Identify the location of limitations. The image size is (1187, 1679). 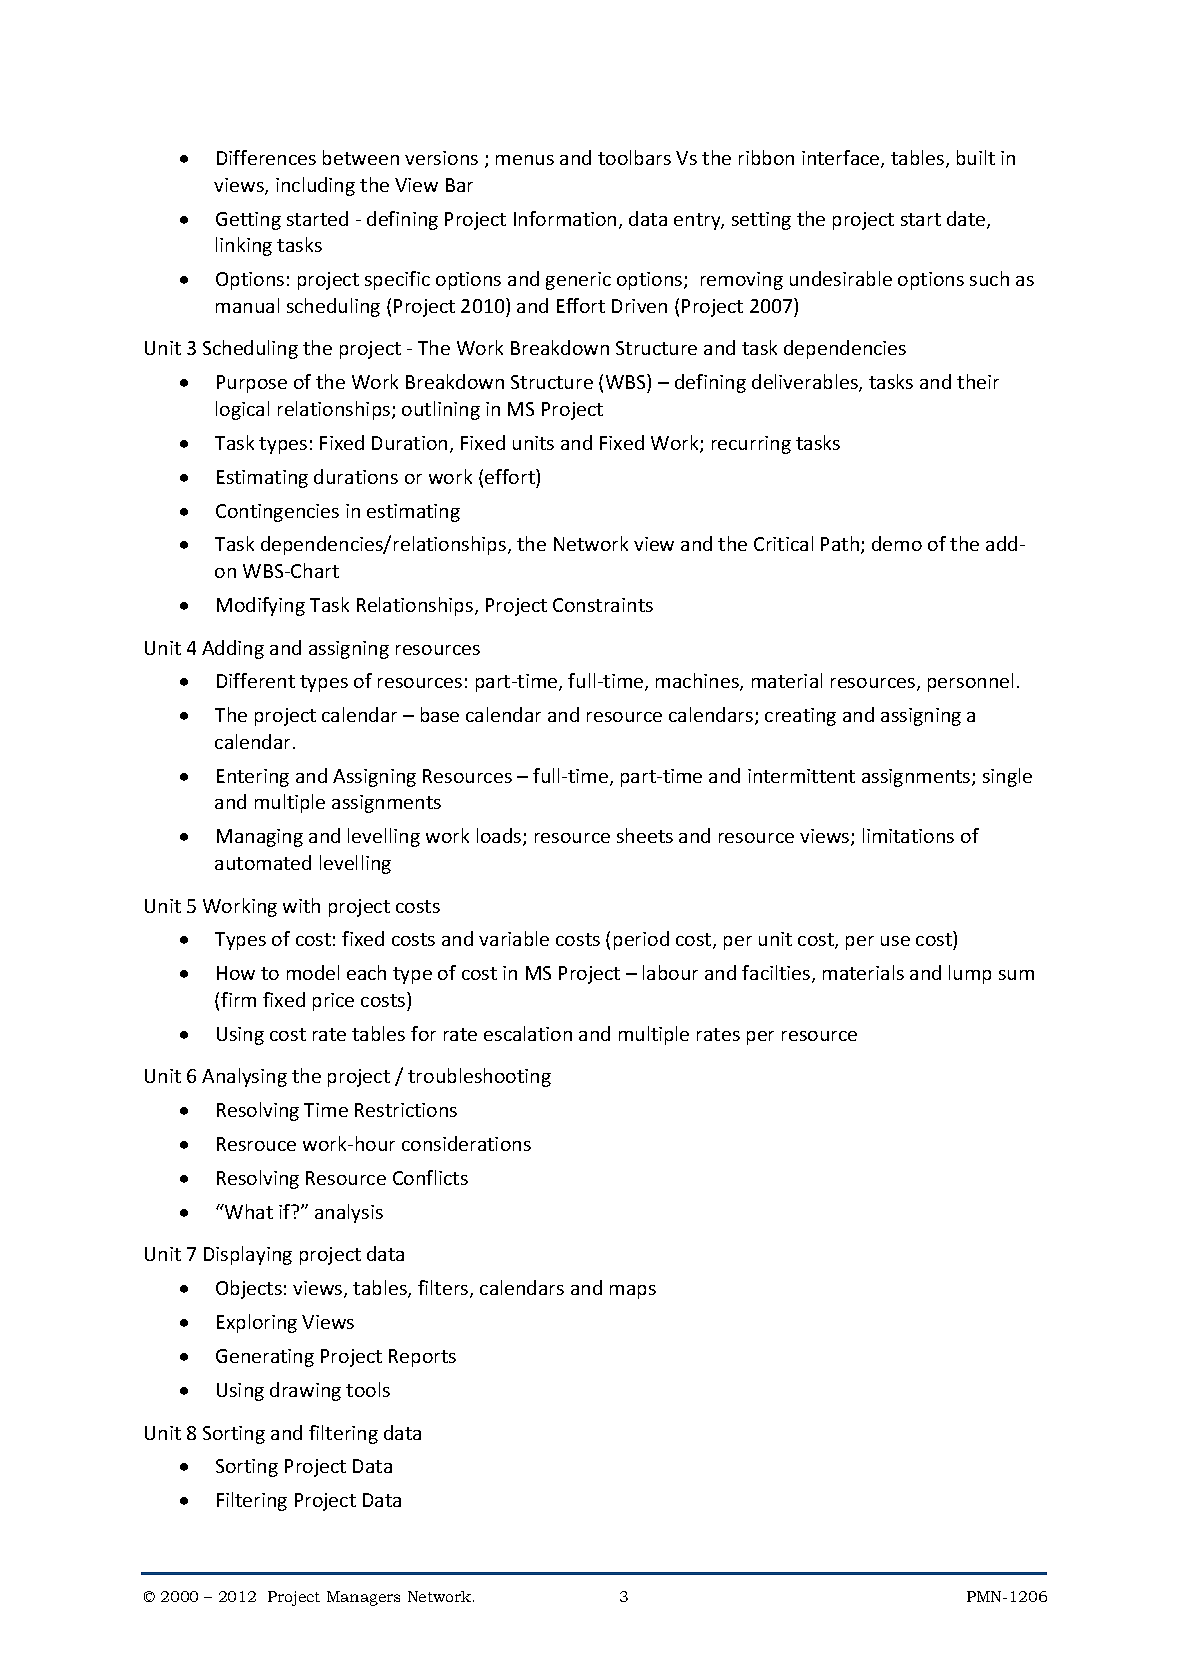
(908, 835).
